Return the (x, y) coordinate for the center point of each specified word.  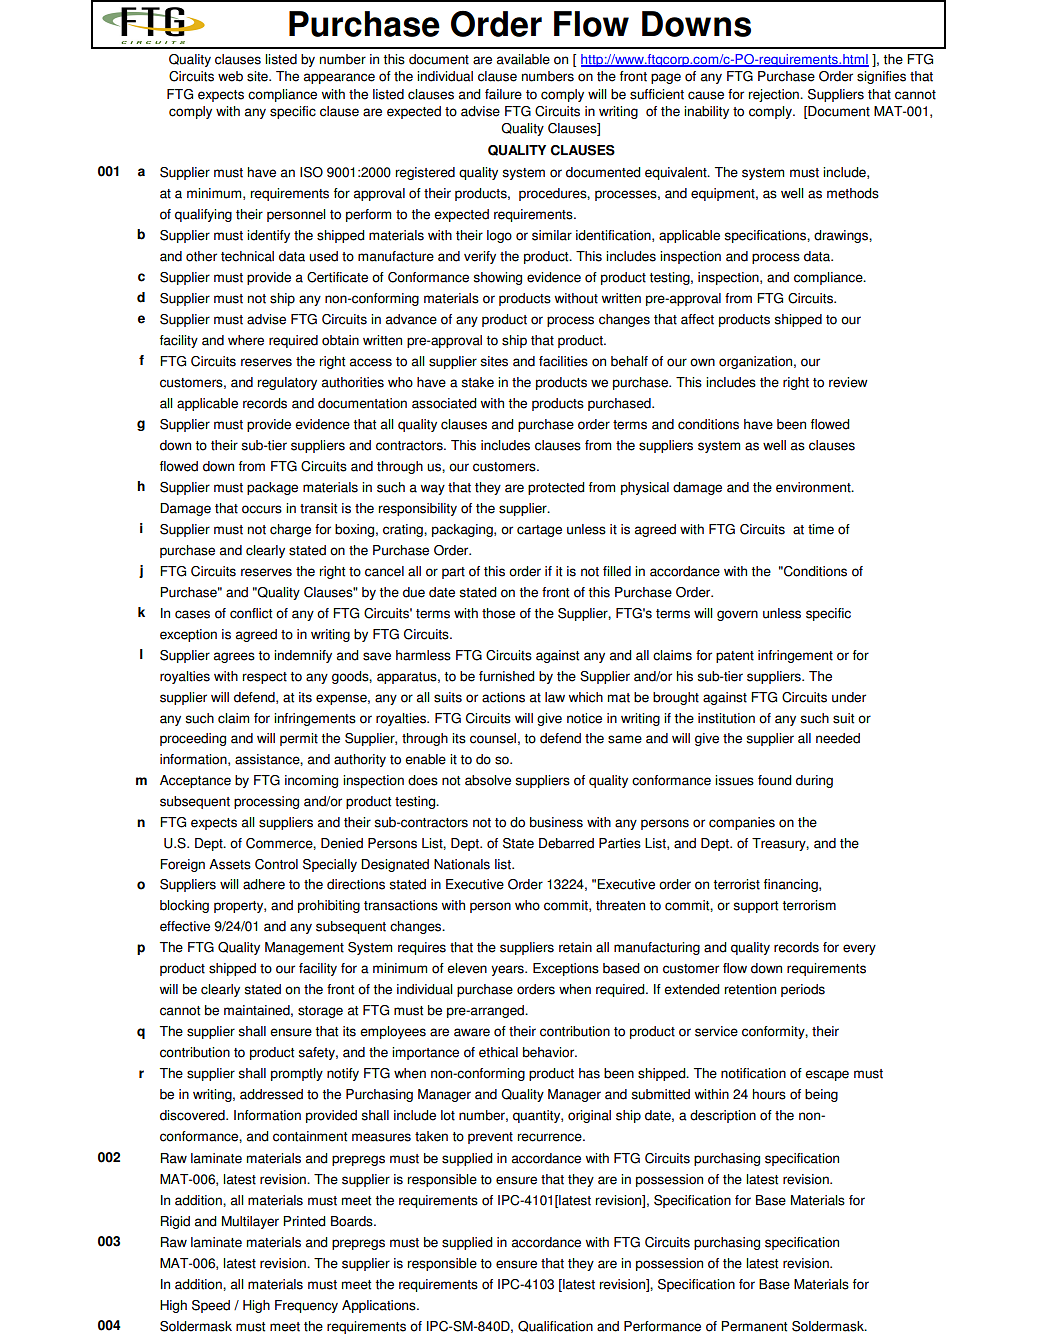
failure (503, 94)
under (849, 697)
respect (265, 678)
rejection (775, 95)
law (555, 697)
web (230, 76)
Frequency (306, 1306)
